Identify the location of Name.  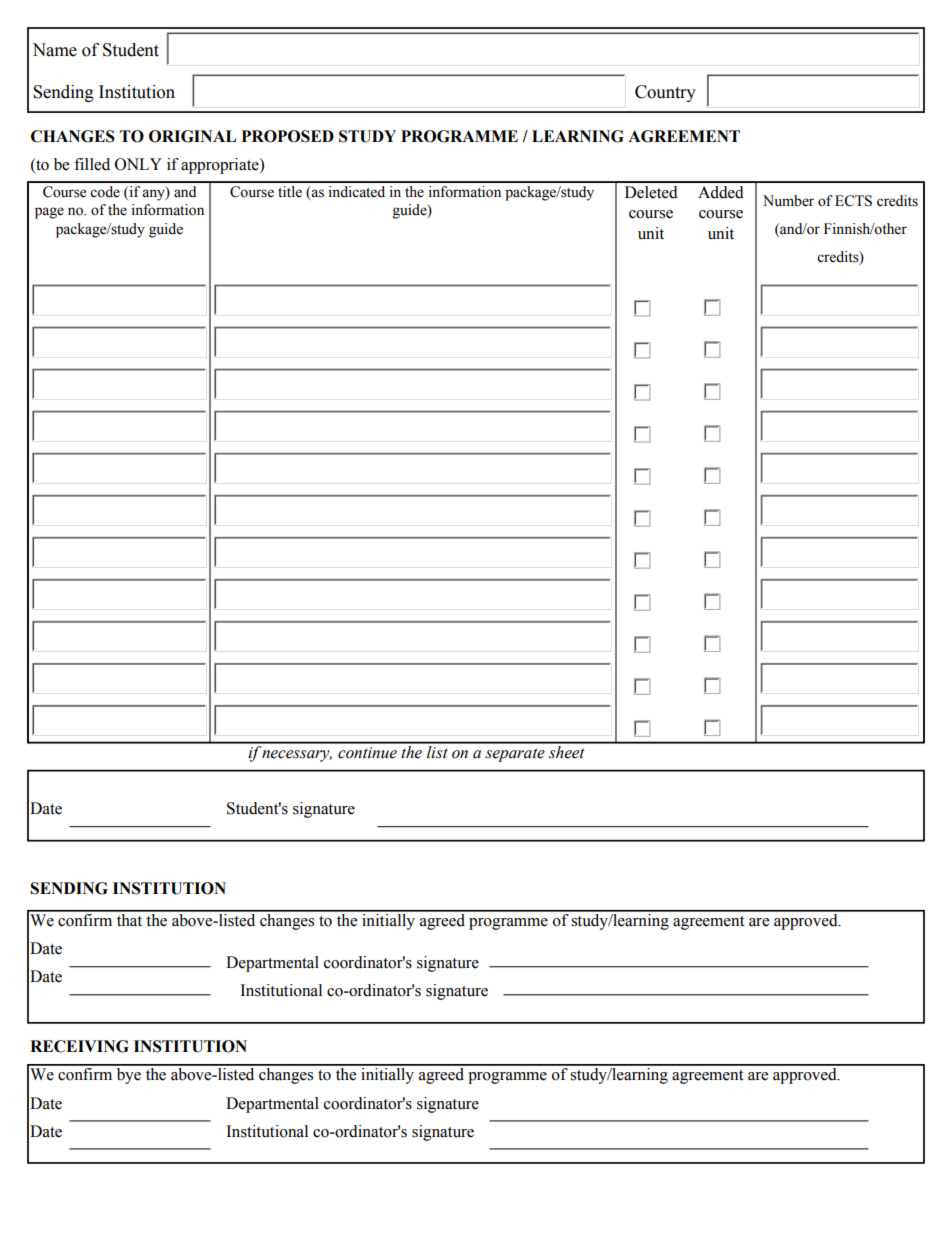
(54, 50).
